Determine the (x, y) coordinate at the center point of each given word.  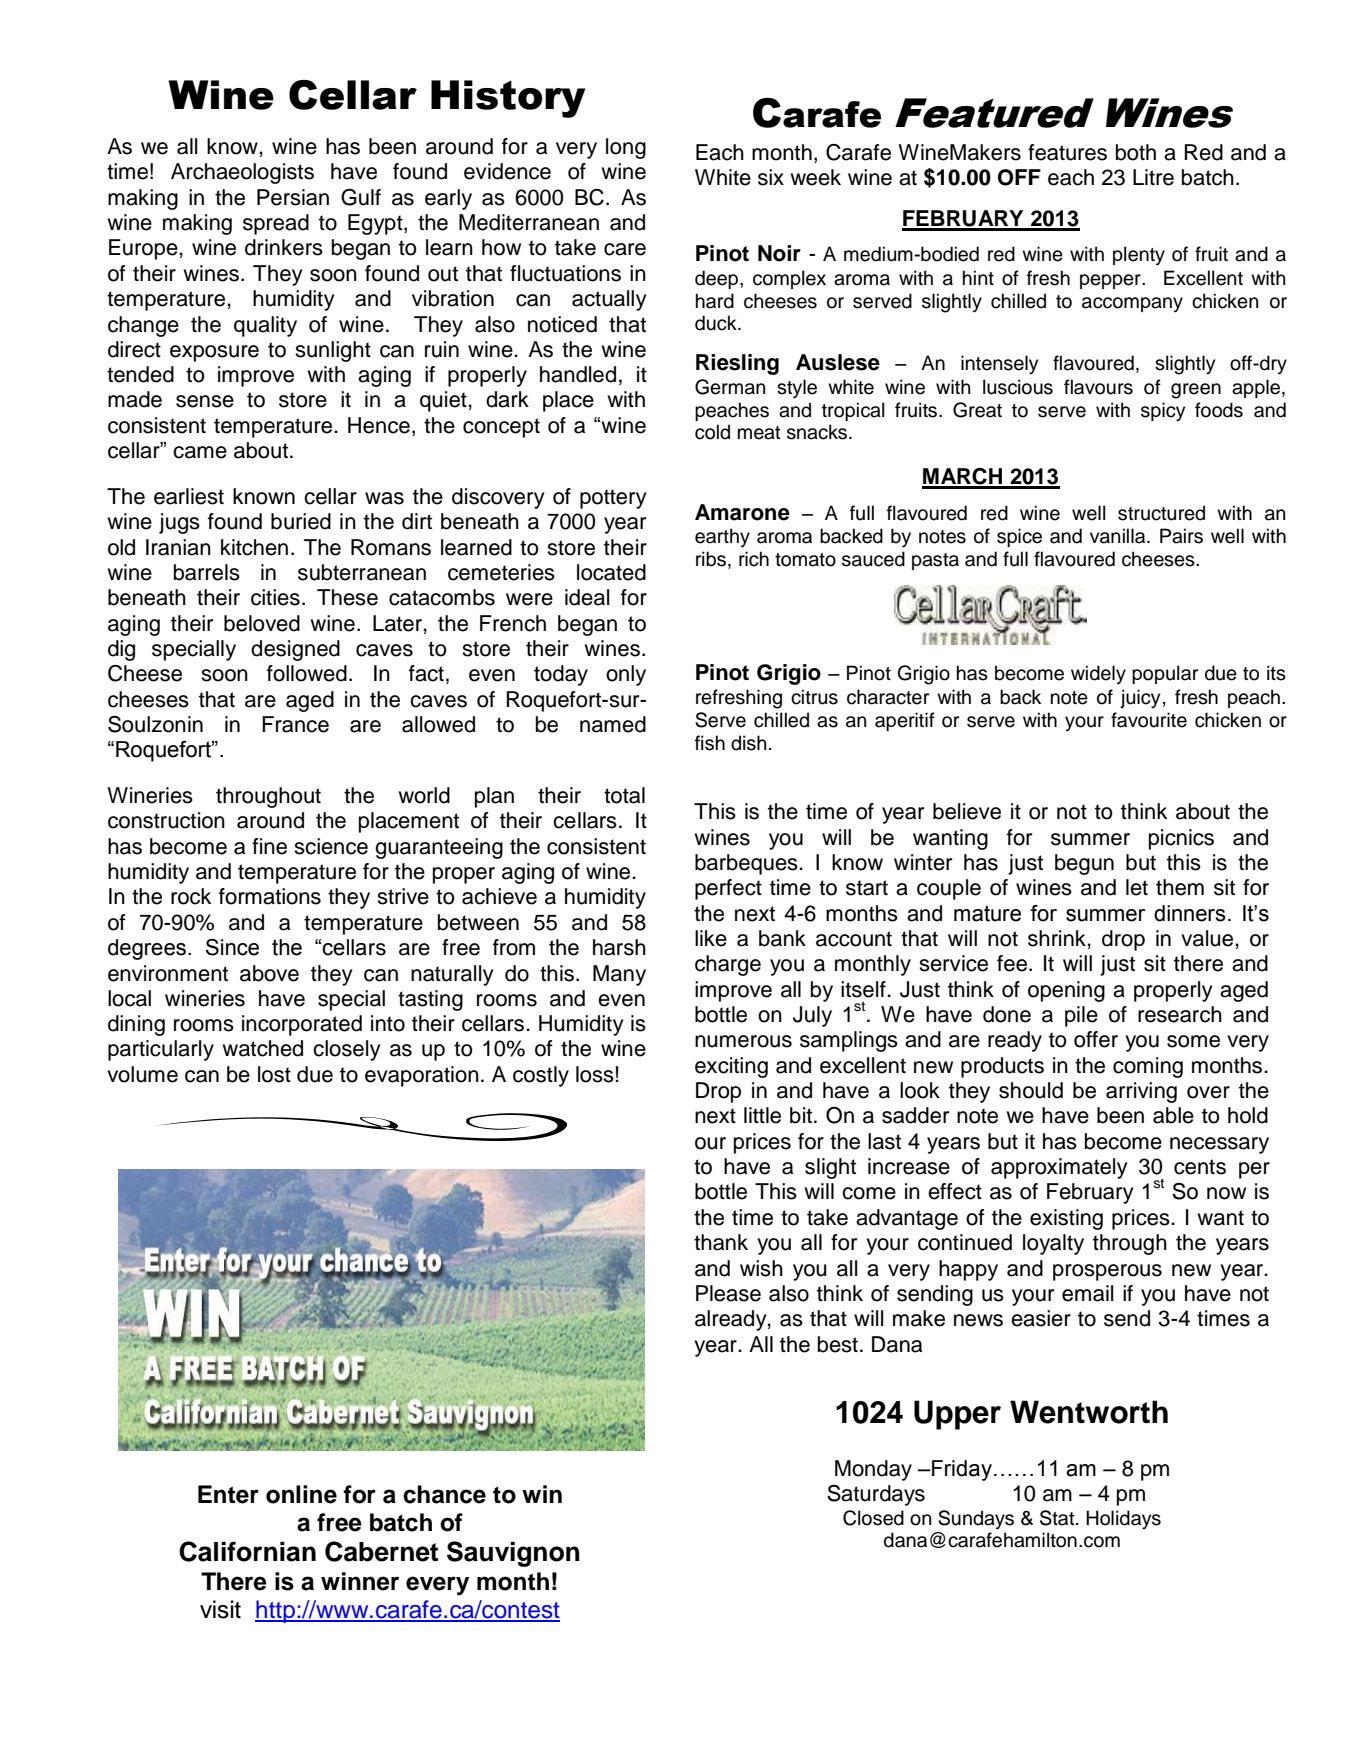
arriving (1141, 1092)
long (626, 148)
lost (274, 1074)
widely (1098, 674)
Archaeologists (242, 173)
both (1136, 152)
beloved (262, 623)
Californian (247, 1551)
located (611, 572)
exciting (731, 1067)
